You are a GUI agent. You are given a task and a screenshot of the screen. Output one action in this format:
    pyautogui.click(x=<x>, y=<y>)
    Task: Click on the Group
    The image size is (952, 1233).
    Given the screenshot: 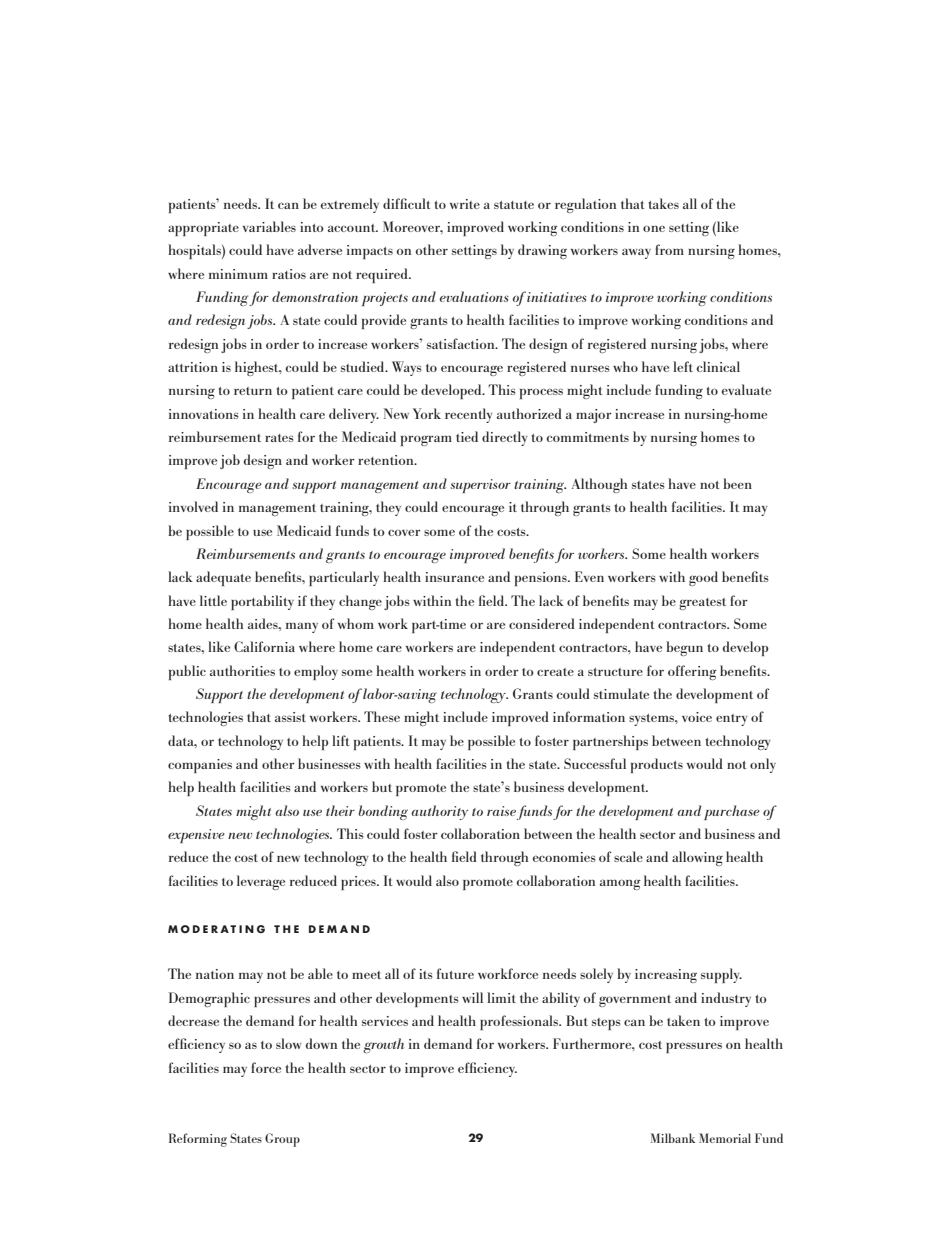 What is the action you would take?
    pyautogui.click(x=282, y=1140)
